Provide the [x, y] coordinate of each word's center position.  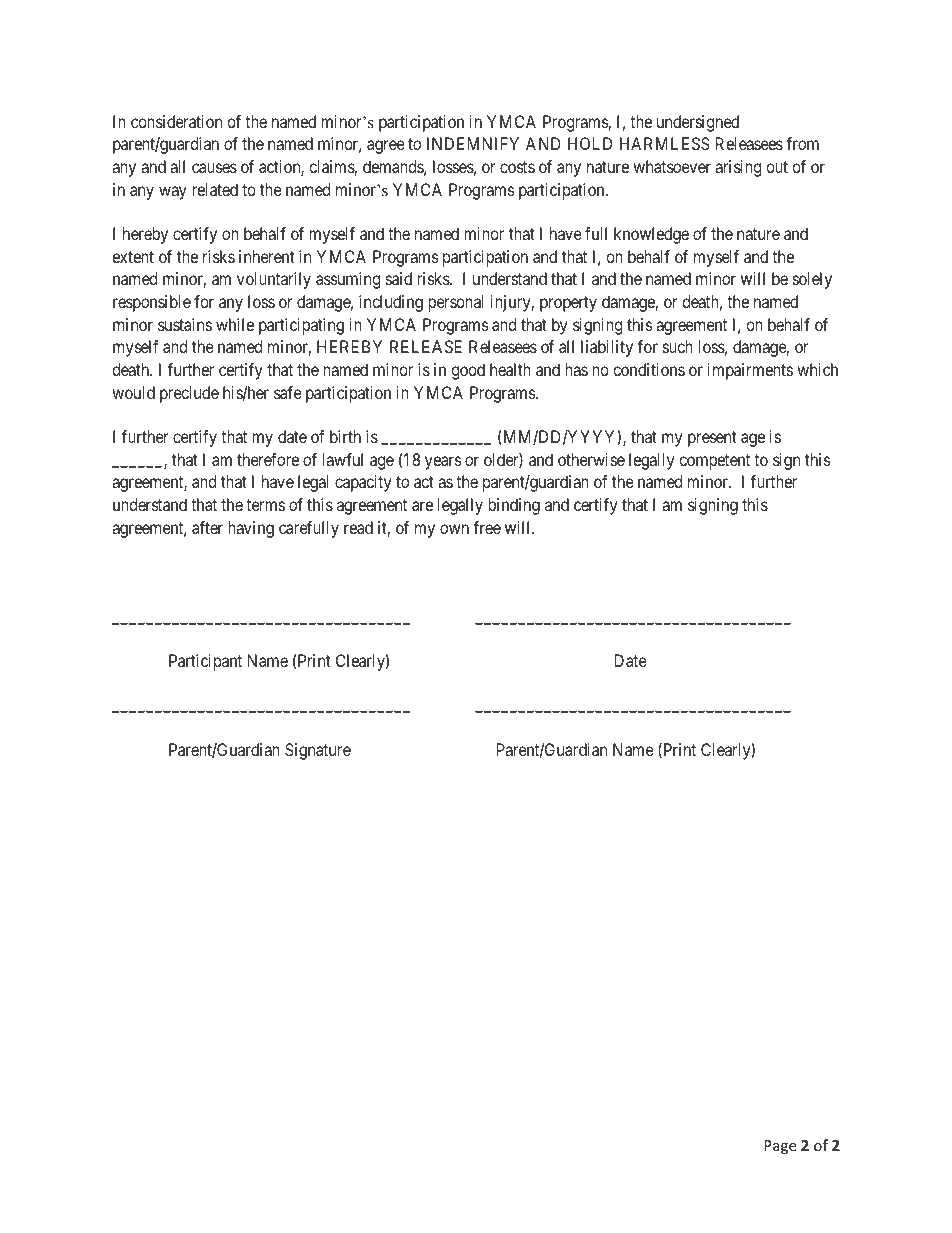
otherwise [591, 459]
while [235, 324]
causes [214, 168]
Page [780, 1147]
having [251, 529]
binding [514, 506]
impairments [750, 371]
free [487, 527]
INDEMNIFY [473, 143]
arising [738, 168]
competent [714, 462]
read [358, 527]
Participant [205, 662]
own [454, 529]
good [468, 371]
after [207, 527]
